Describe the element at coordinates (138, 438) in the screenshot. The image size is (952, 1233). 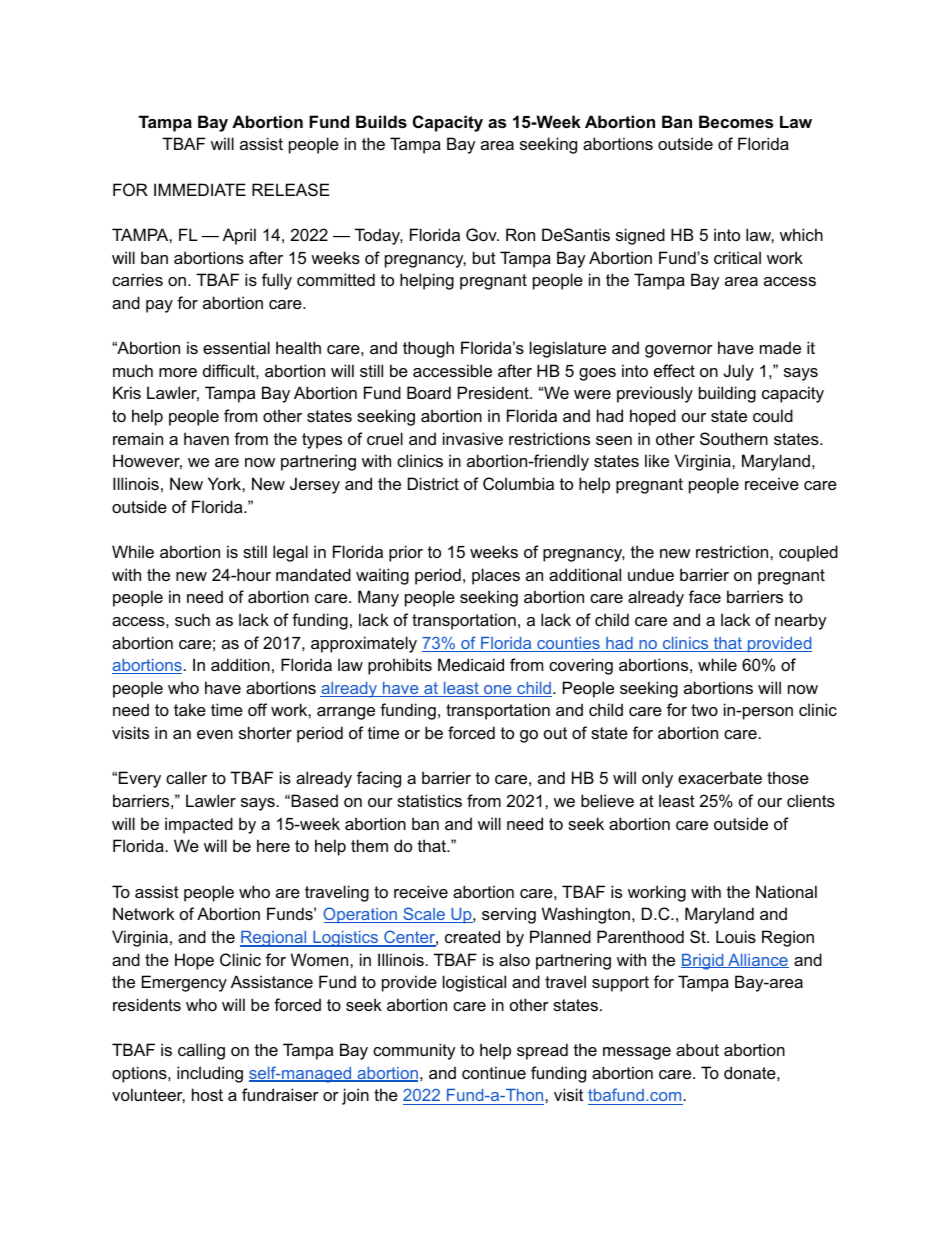
I see `remain` at that location.
